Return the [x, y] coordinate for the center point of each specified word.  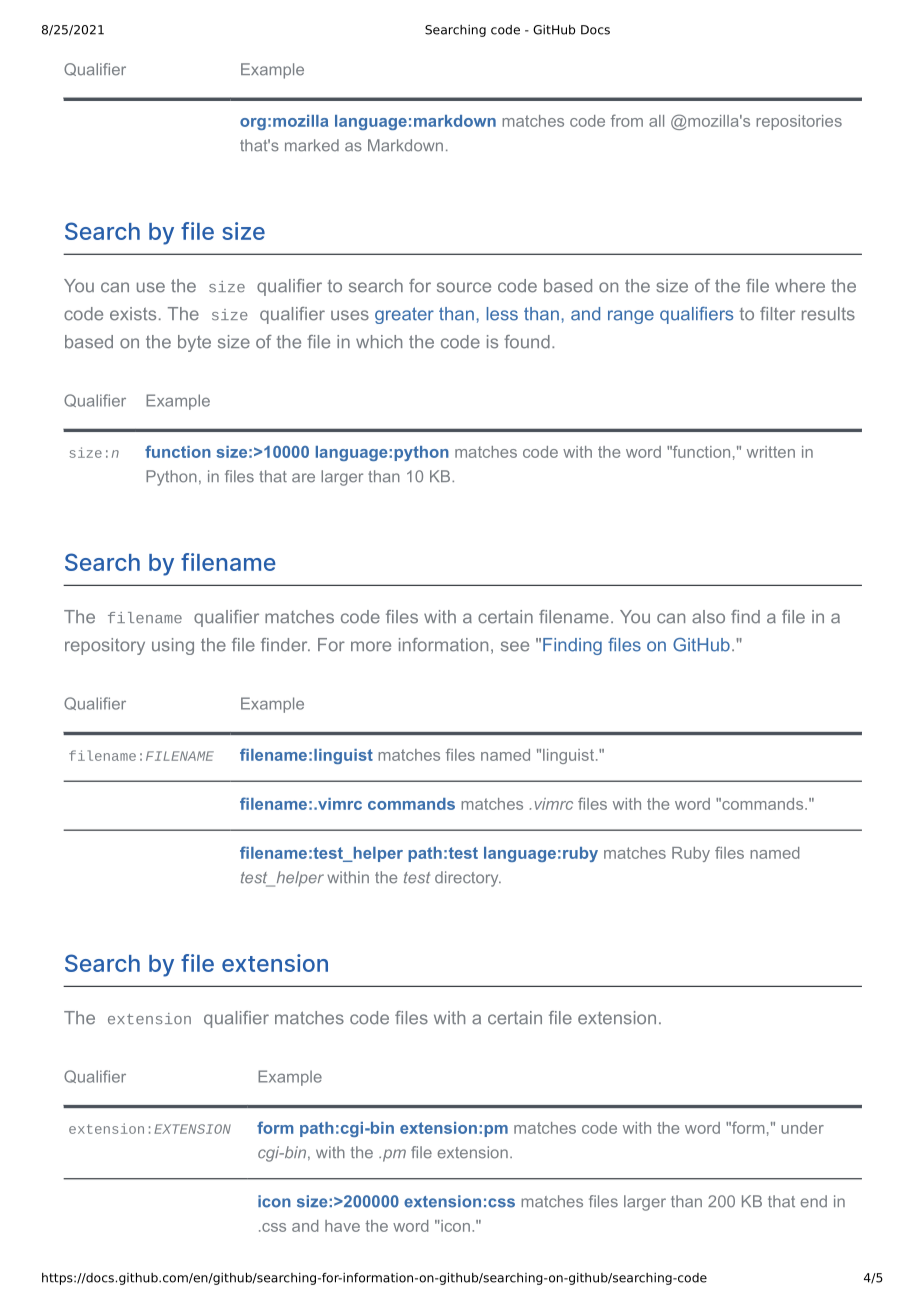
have [342, 1226]
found [527, 342]
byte [194, 343]
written [771, 452]
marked [312, 145]
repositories [799, 122]
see [515, 646]
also [708, 617]
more [371, 646]
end [814, 1201]
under [802, 1128]
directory [468, 879]
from [627, 120]
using [173, 646]
